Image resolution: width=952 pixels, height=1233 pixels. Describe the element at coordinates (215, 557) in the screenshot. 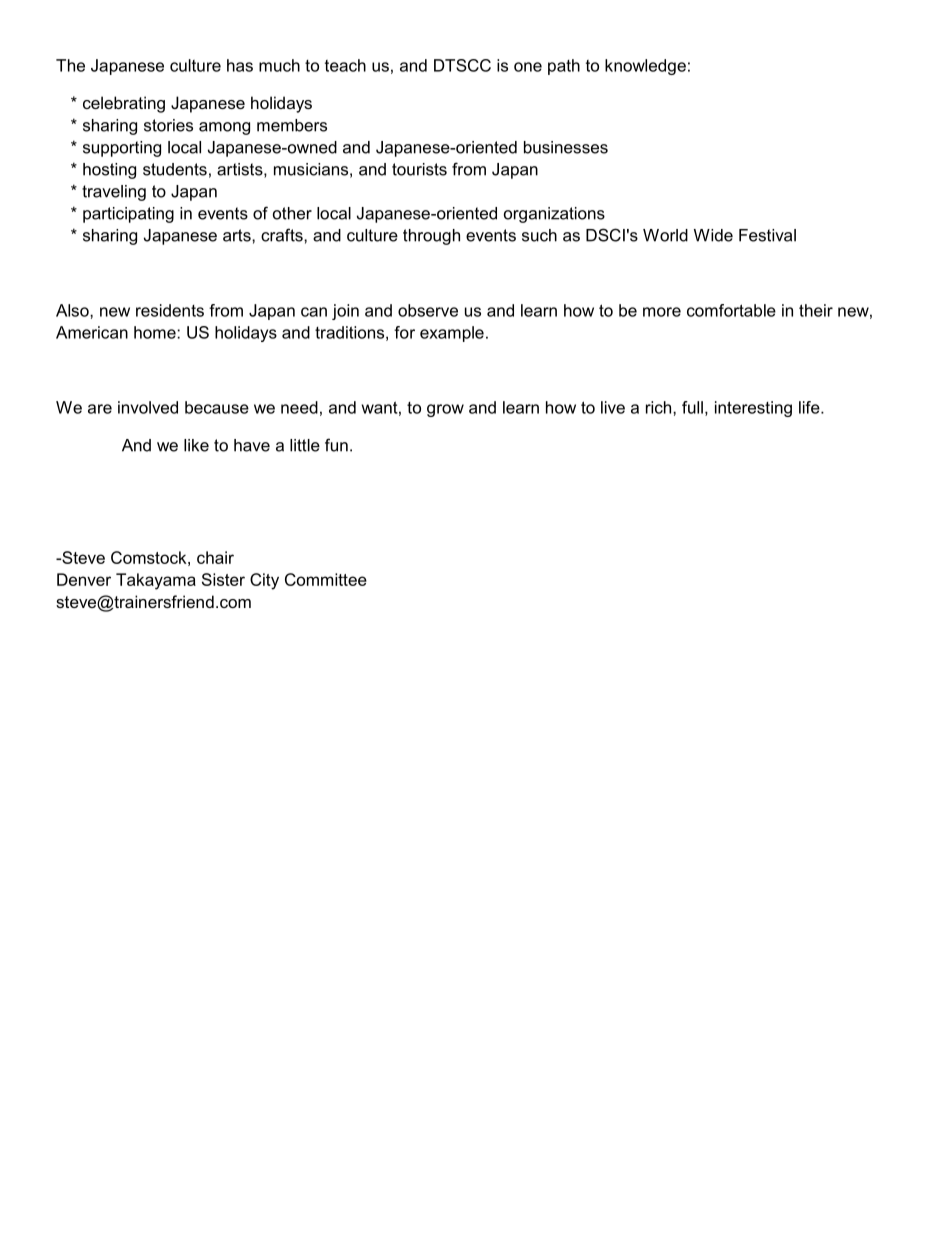

I see `chair` at that location.
